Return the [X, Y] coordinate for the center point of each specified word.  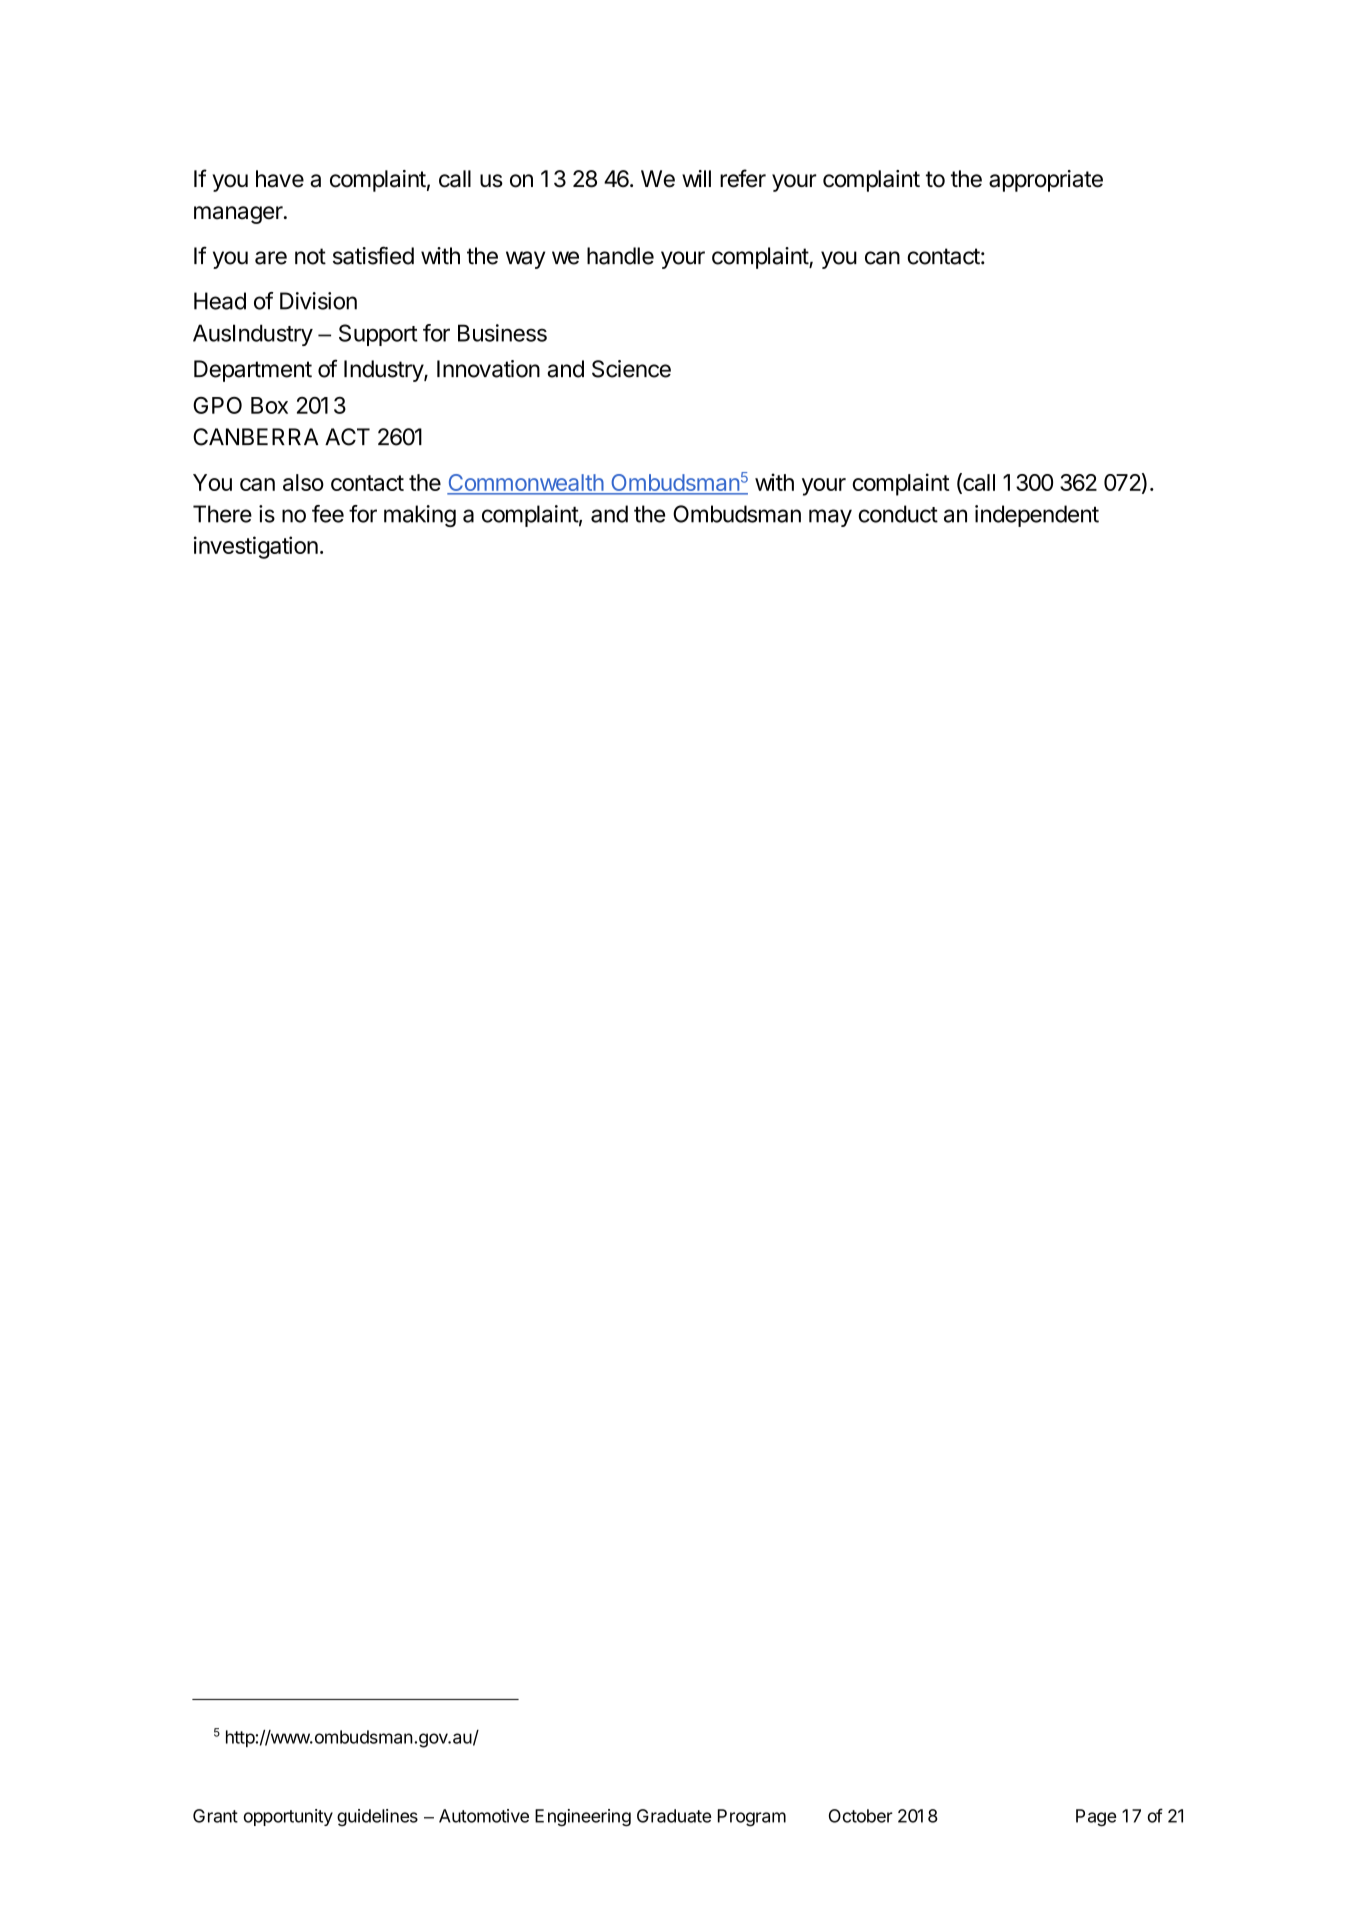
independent [1037, 516]
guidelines [377, 1818]
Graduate [674, 1816]
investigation [256, 547]
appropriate [1046, 181]
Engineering [583, 1818]
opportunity [288, 1817]
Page [1096, 1818]
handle [620, 256]
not [310, 256]
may [830, 518]
